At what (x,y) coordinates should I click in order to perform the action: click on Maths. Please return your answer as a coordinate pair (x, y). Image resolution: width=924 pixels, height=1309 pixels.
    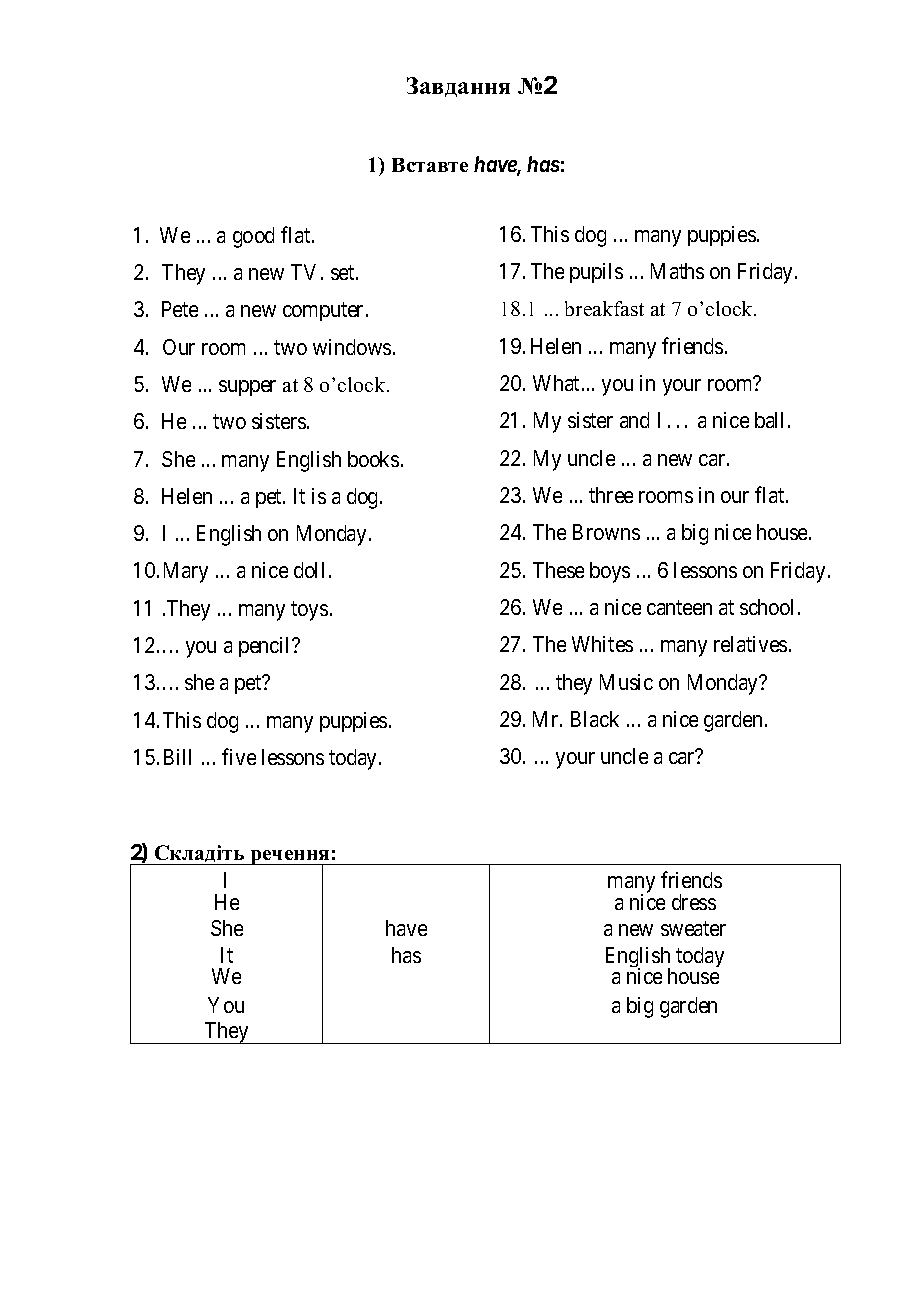
    Looking at the image, I should click on (677, 271).
